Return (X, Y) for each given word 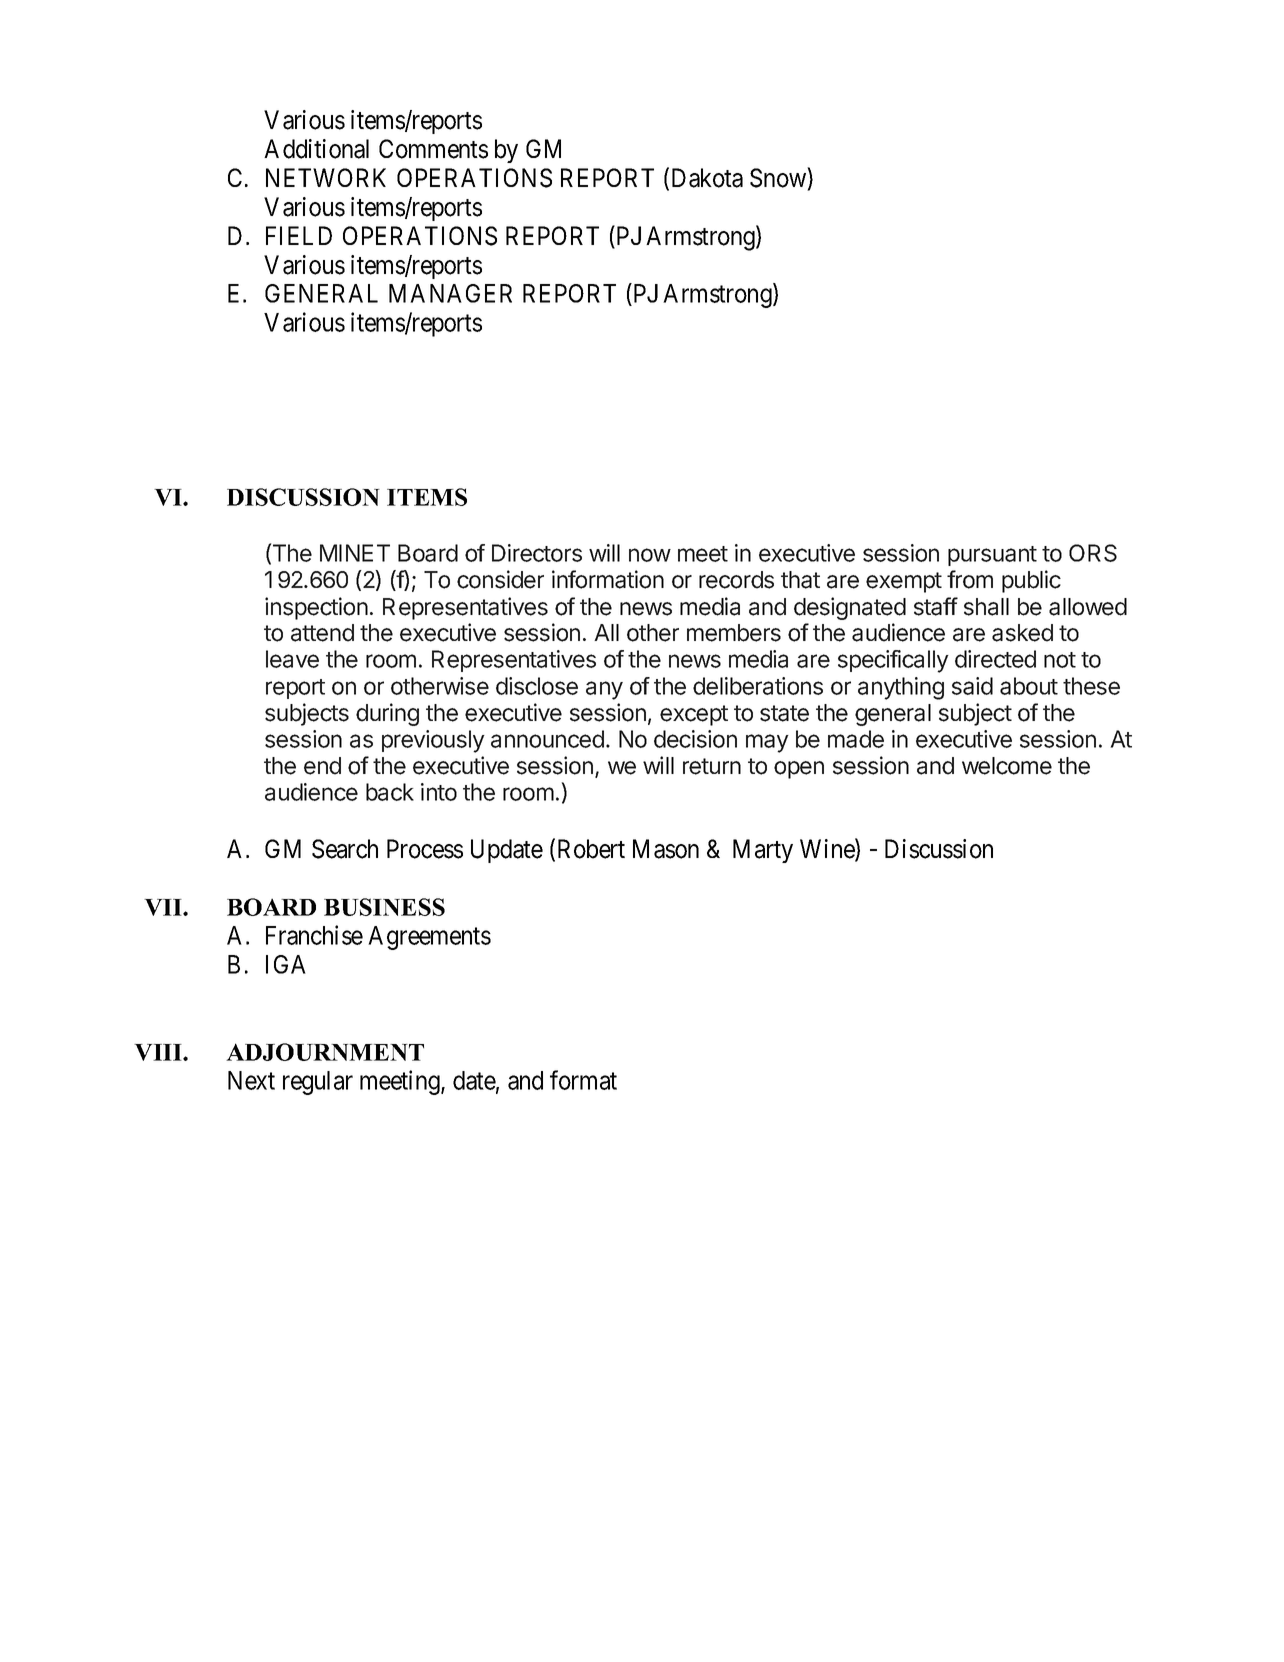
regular (318, 1083)
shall (986, 607)
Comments (433, 149)
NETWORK (326, 177)
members (734, 633)
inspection (316, 608)
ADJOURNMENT (325, 1052)
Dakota (707, 178)
